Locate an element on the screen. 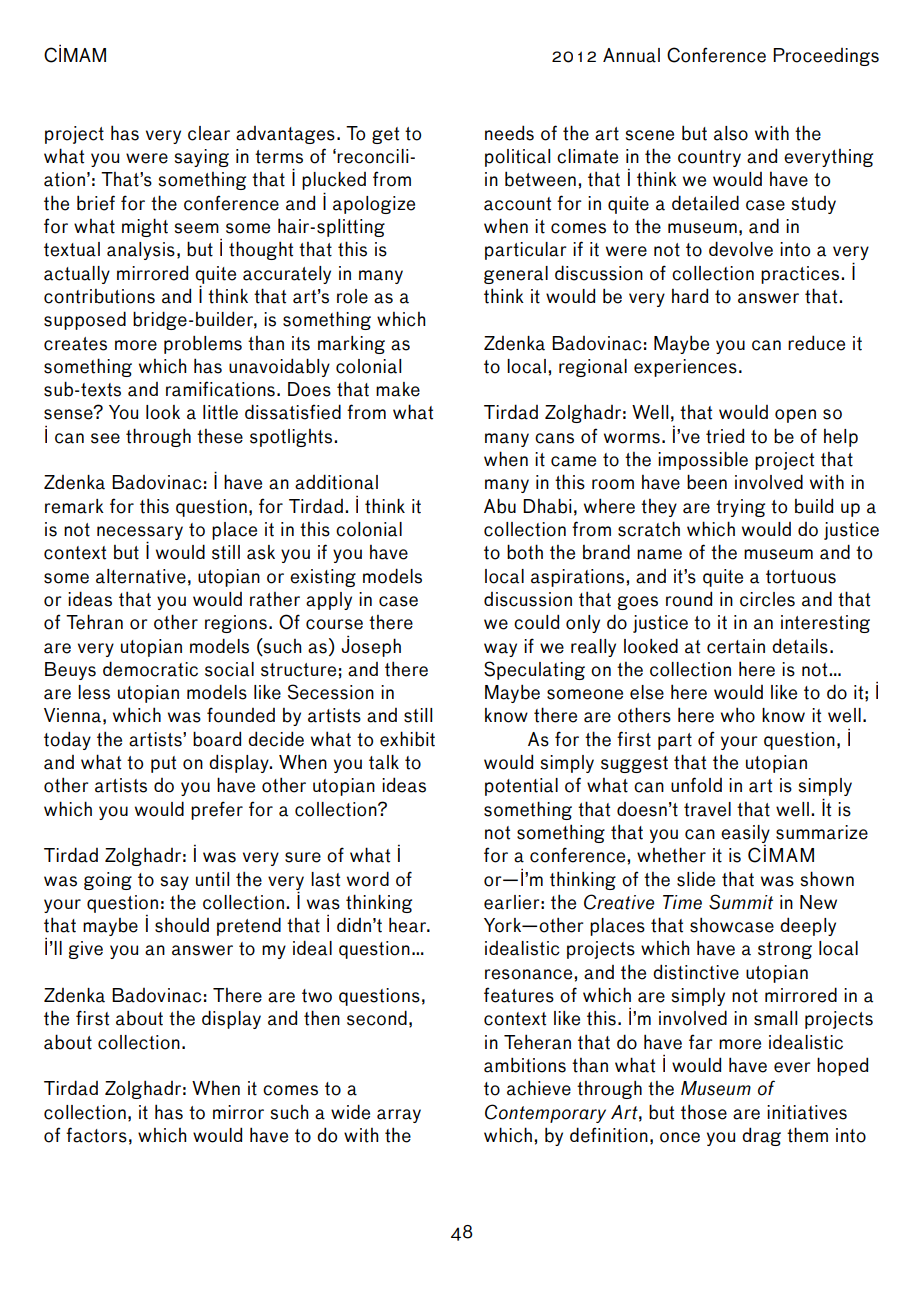 The height and width of the screenshot is (1308, 924). also is located at coordinates (731, 133).
